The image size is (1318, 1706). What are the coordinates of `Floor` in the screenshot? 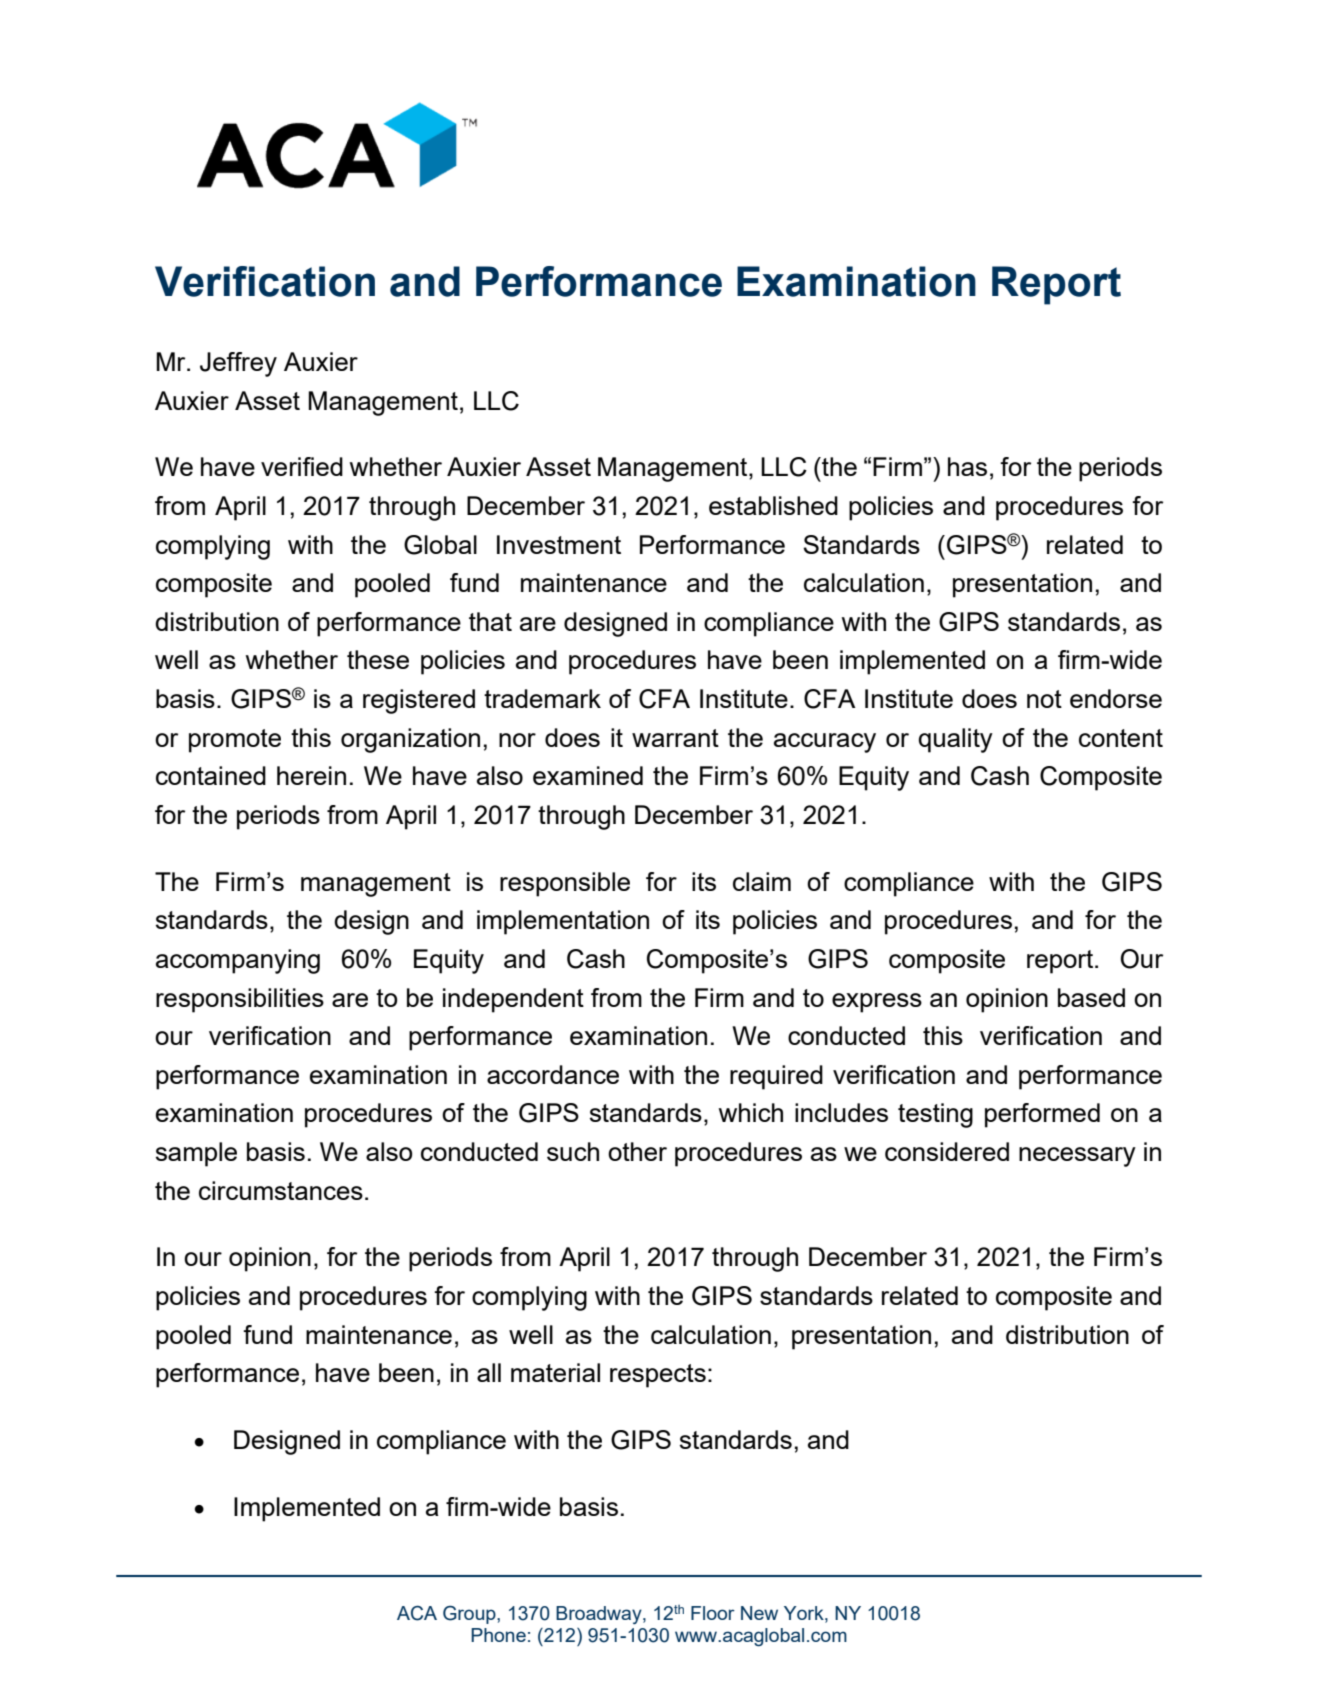 It's located at (713, 1613).
